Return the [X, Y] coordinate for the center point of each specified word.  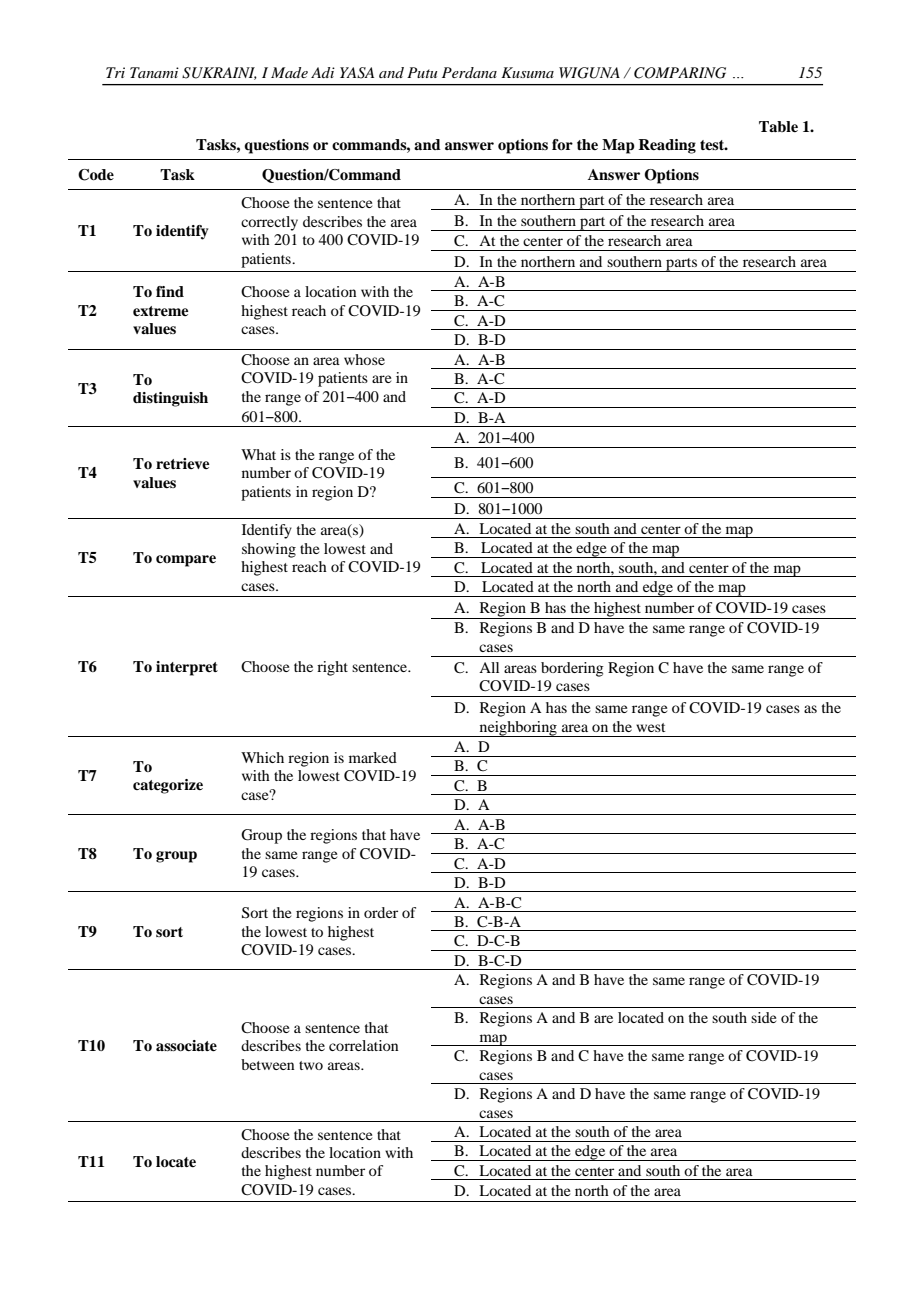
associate [186, 1046]
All [489, 667]
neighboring [518, 729]
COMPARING [680, 73]
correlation [363, 1045]
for [562, 144]
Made [289, 72]
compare [186, 561]
